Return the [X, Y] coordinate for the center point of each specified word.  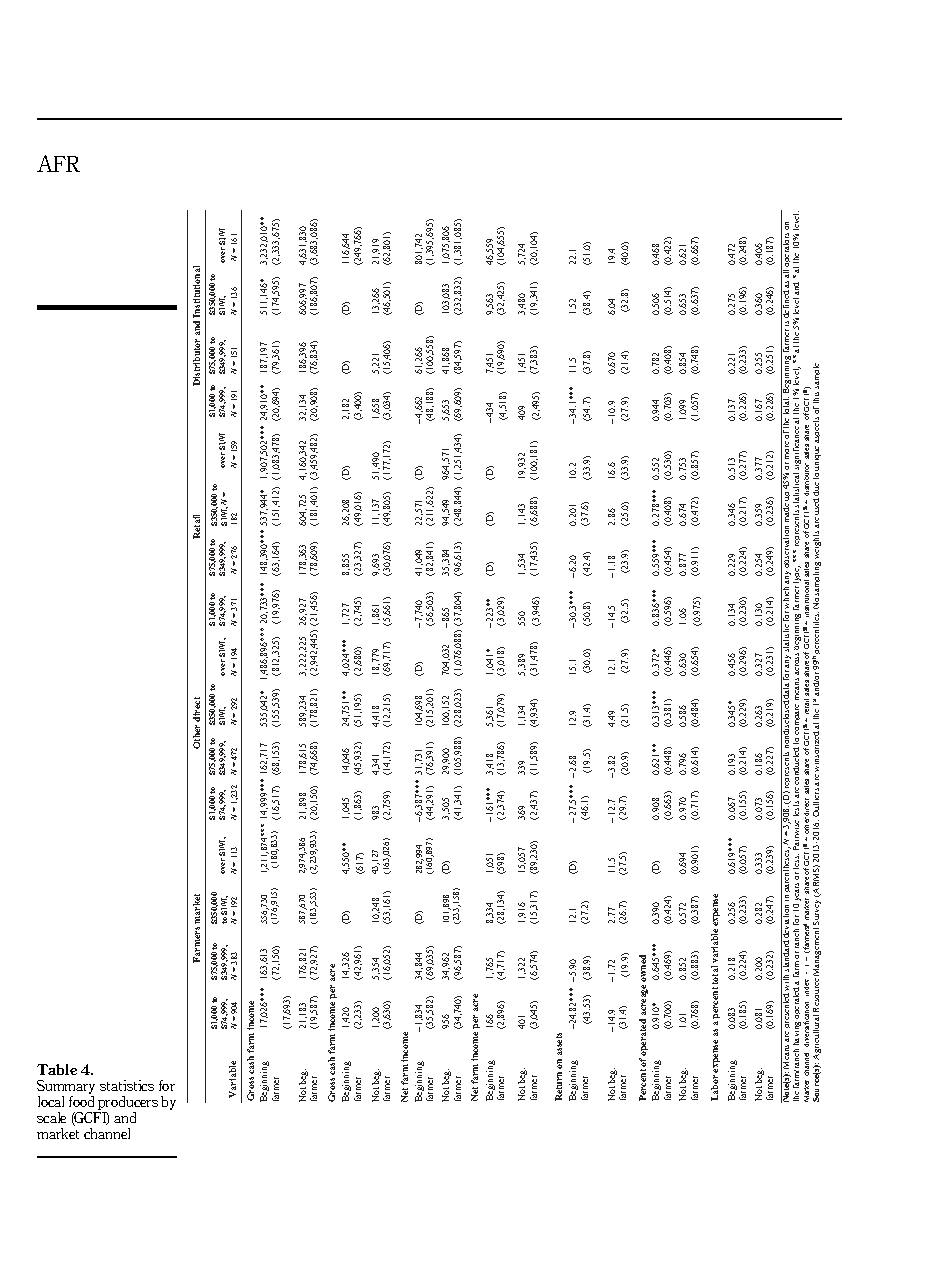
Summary [66, 1087]
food [81, 1101]
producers [128, 1103]
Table [57, 1069]
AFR [58, 163]
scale [51, 1117]
